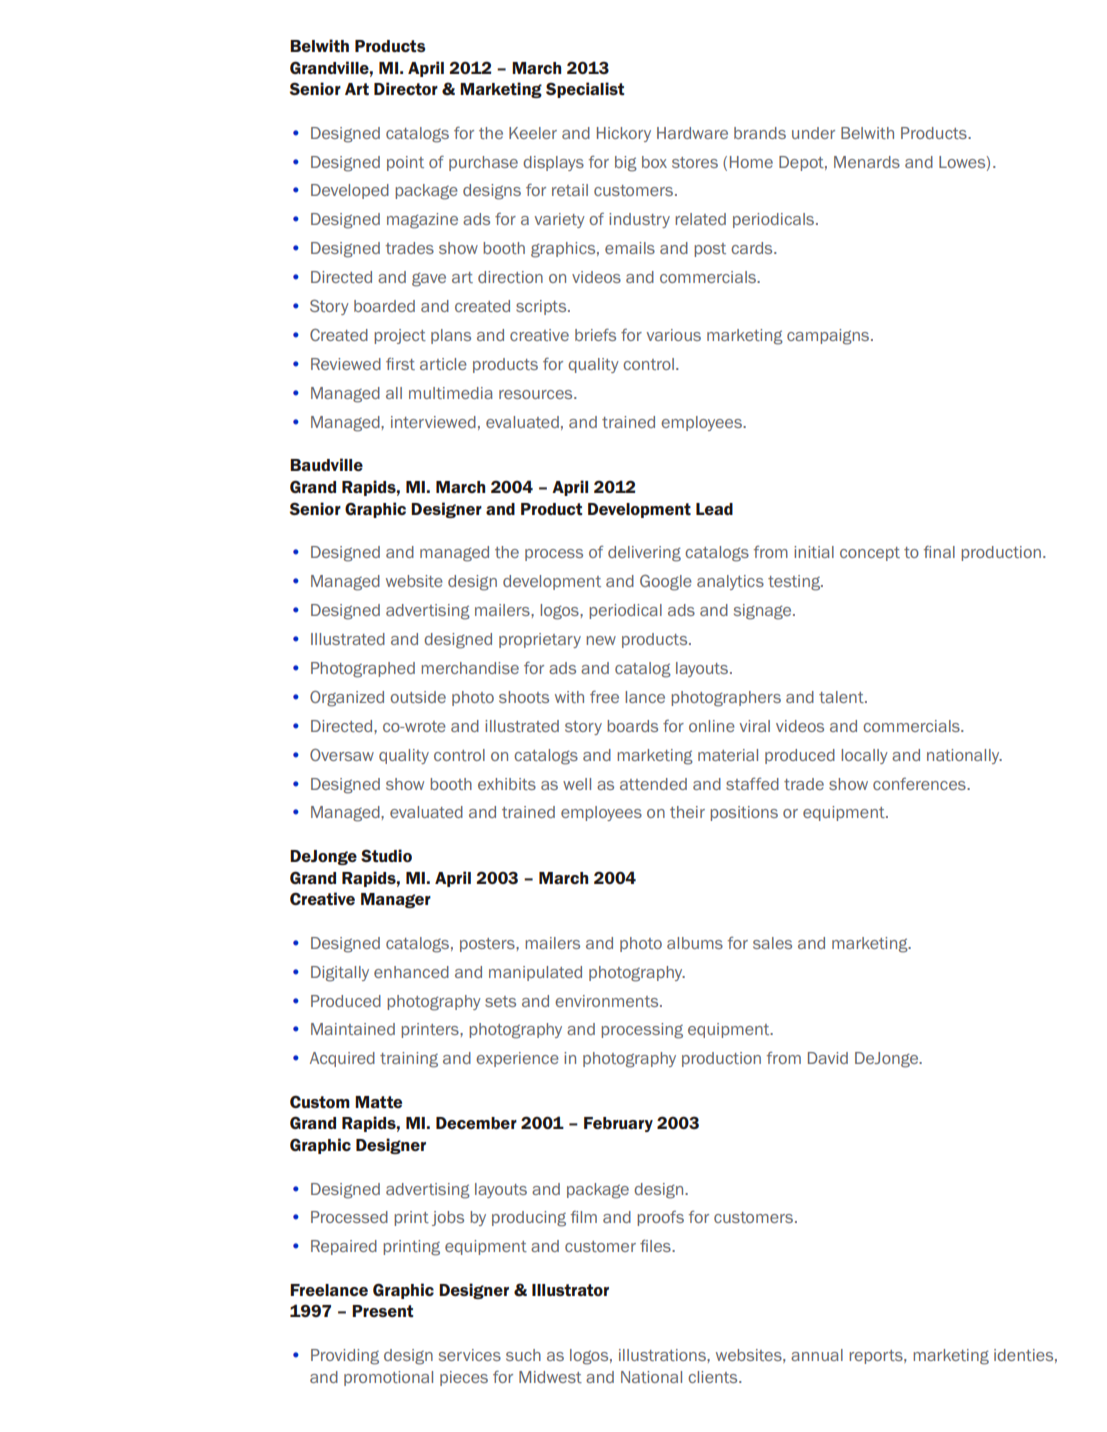 This screenshot has width=1107, height=1432. Describe the element at coordinates (411, 972) in the screenshot. I see `enhanced` at that location.
